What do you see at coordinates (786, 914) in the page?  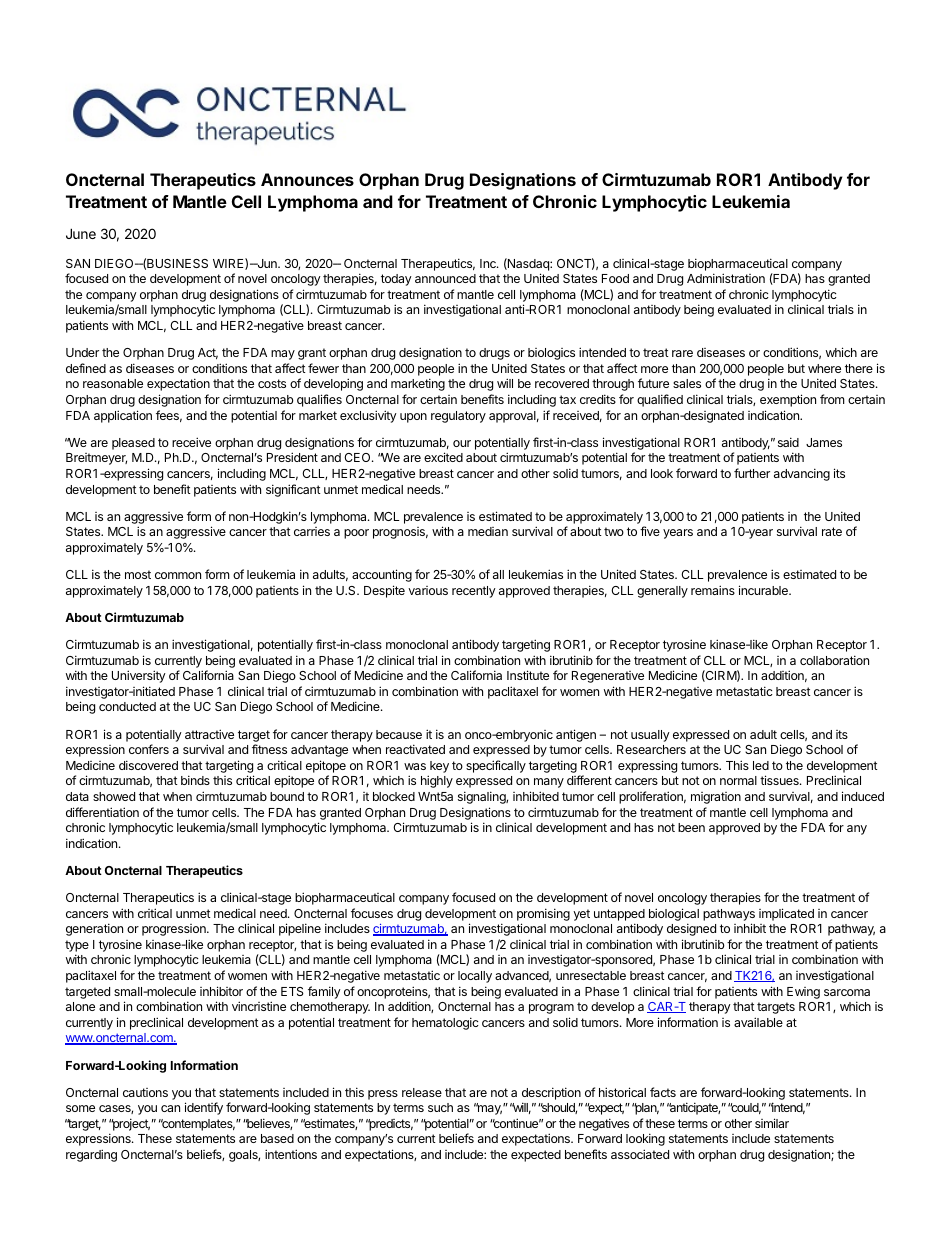 I see `implicated` at bounding box center [786, 914].
